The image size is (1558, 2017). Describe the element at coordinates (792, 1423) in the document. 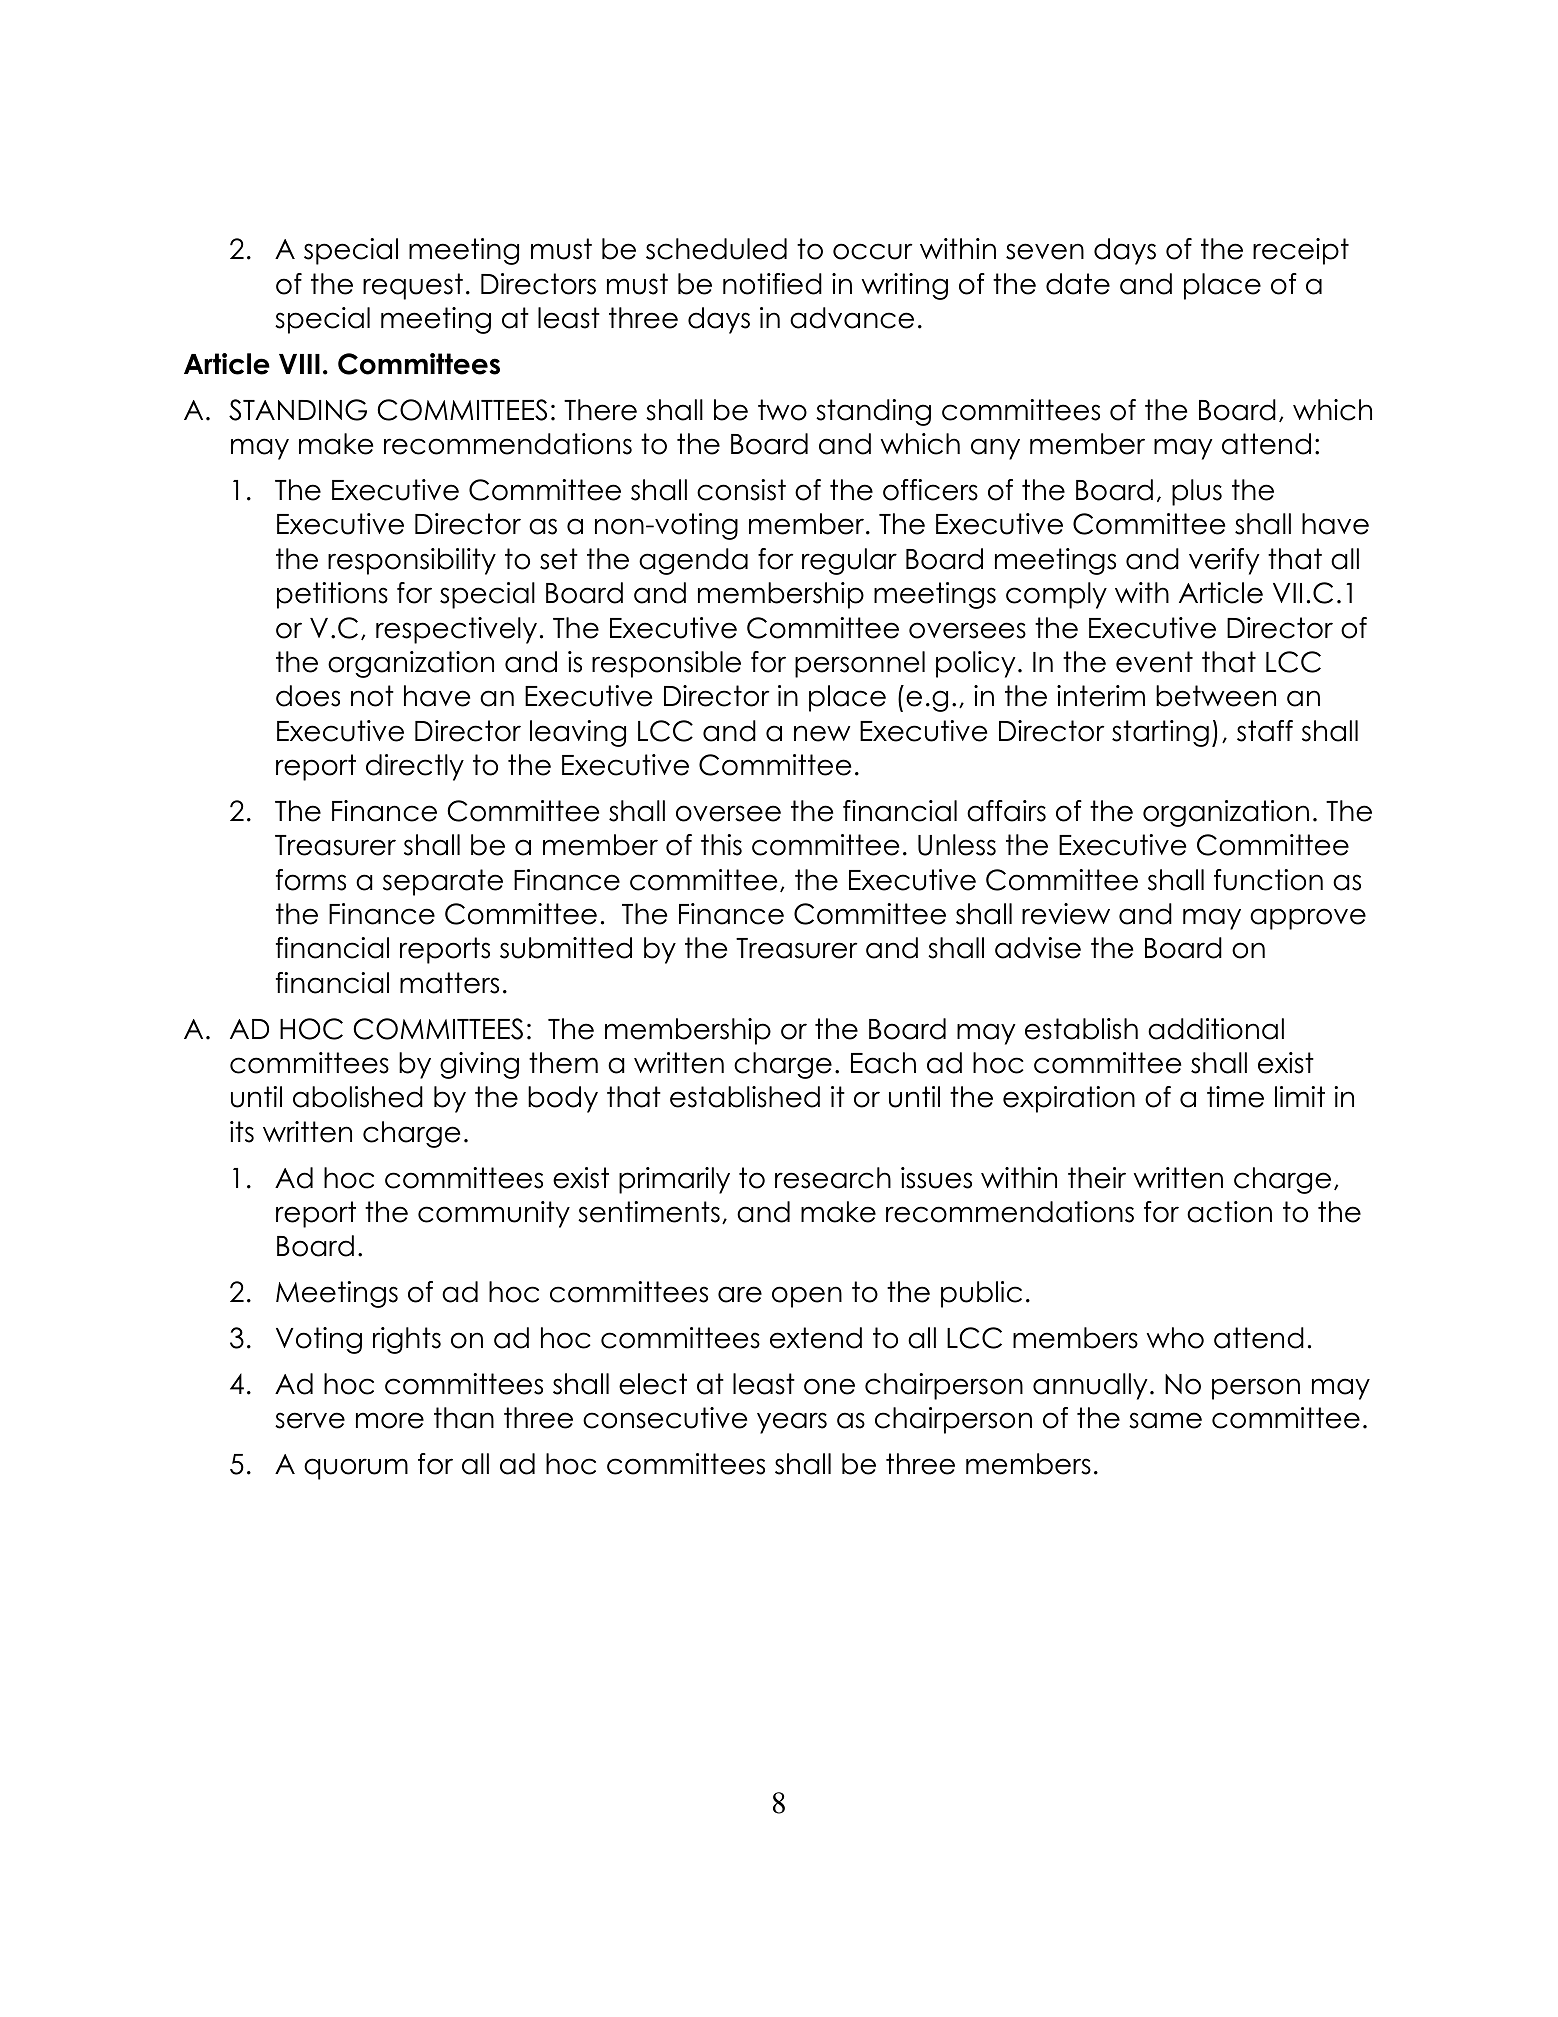

I see `years` at that location.
